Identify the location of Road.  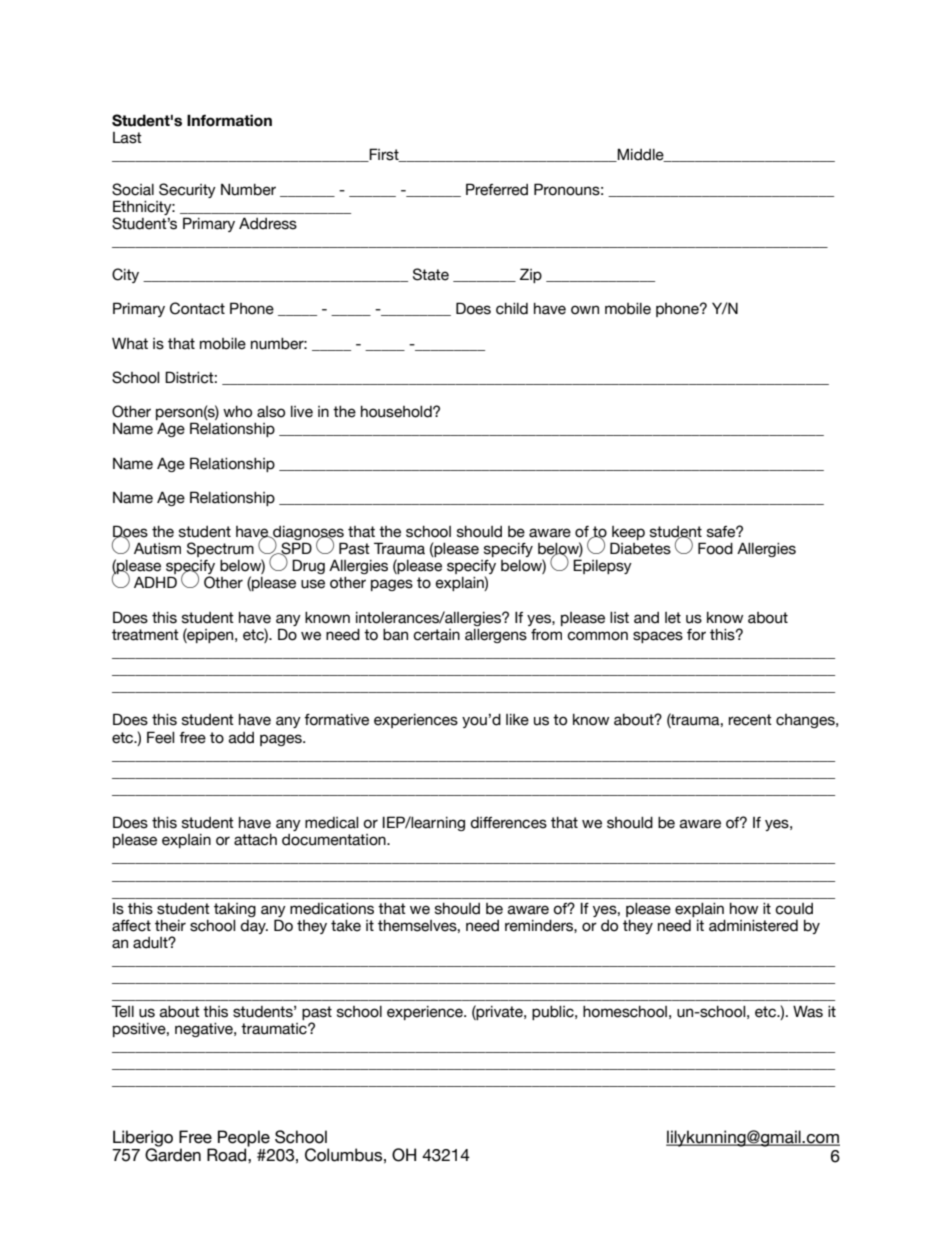
(228, 1155).
